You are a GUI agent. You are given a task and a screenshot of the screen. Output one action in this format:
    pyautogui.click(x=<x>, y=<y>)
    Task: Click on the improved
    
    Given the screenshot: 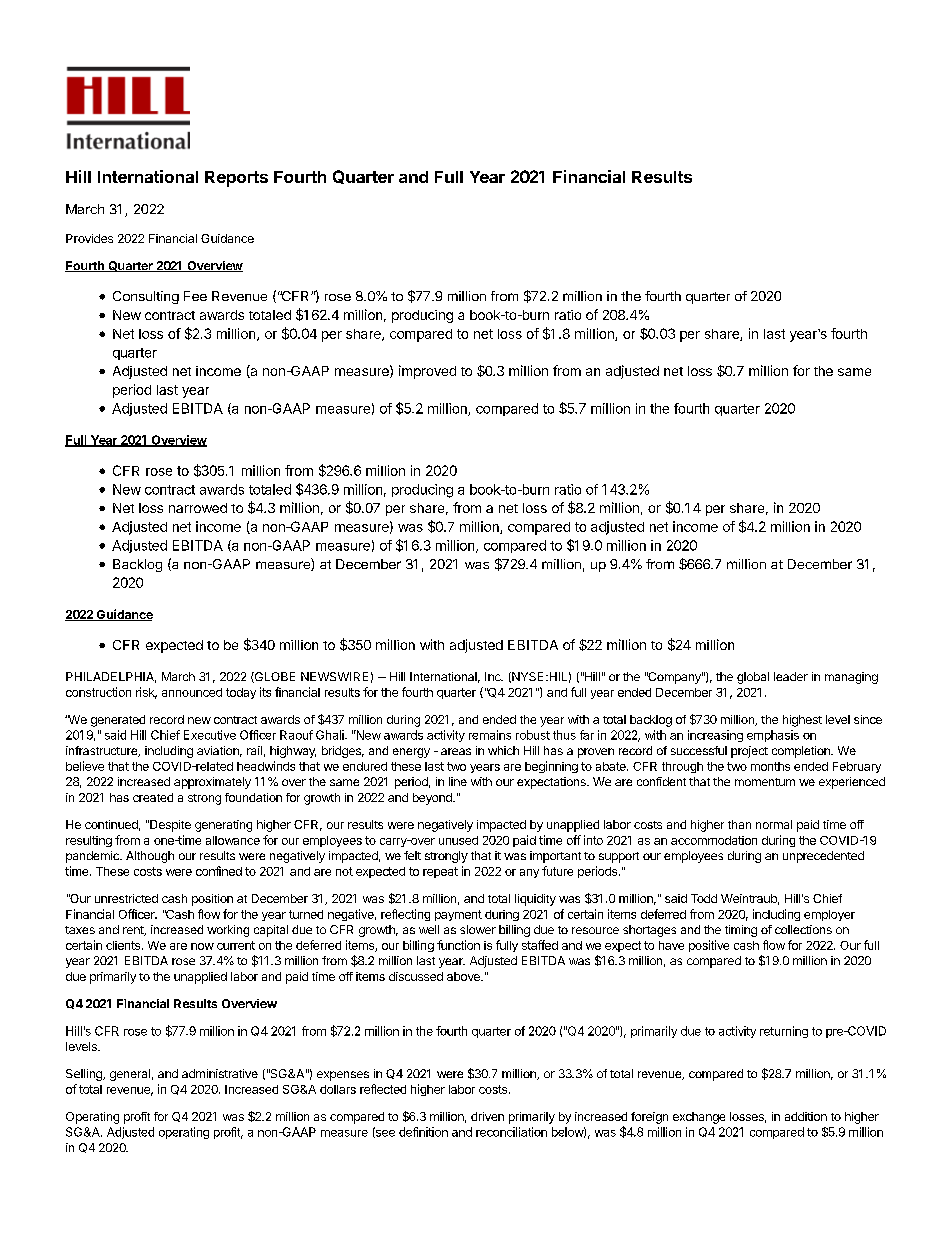 What is the action you would take?
    pyautogui.click(x=427, y=372)
